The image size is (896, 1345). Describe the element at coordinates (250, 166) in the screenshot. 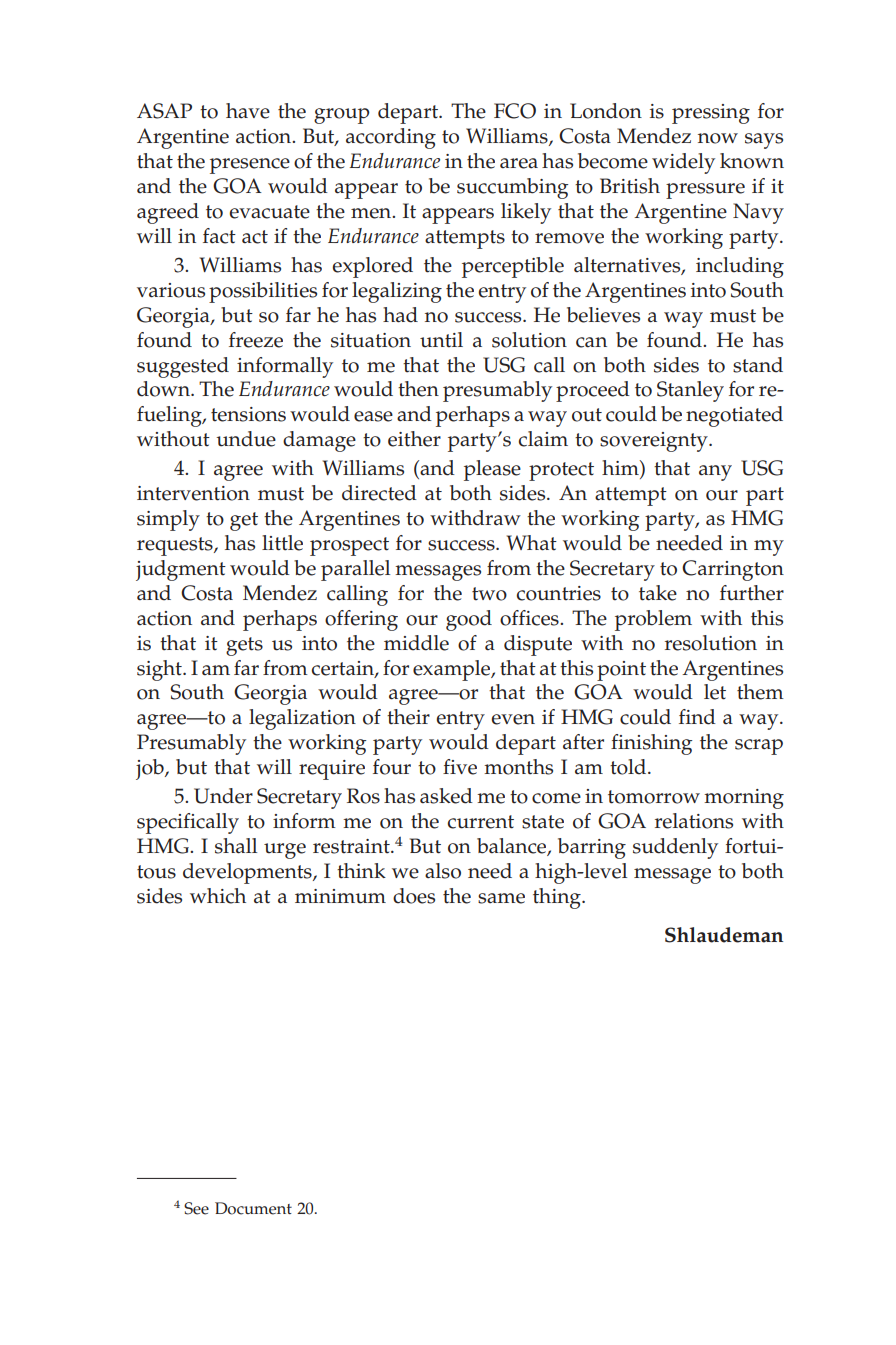

I see `presence` at that location.
